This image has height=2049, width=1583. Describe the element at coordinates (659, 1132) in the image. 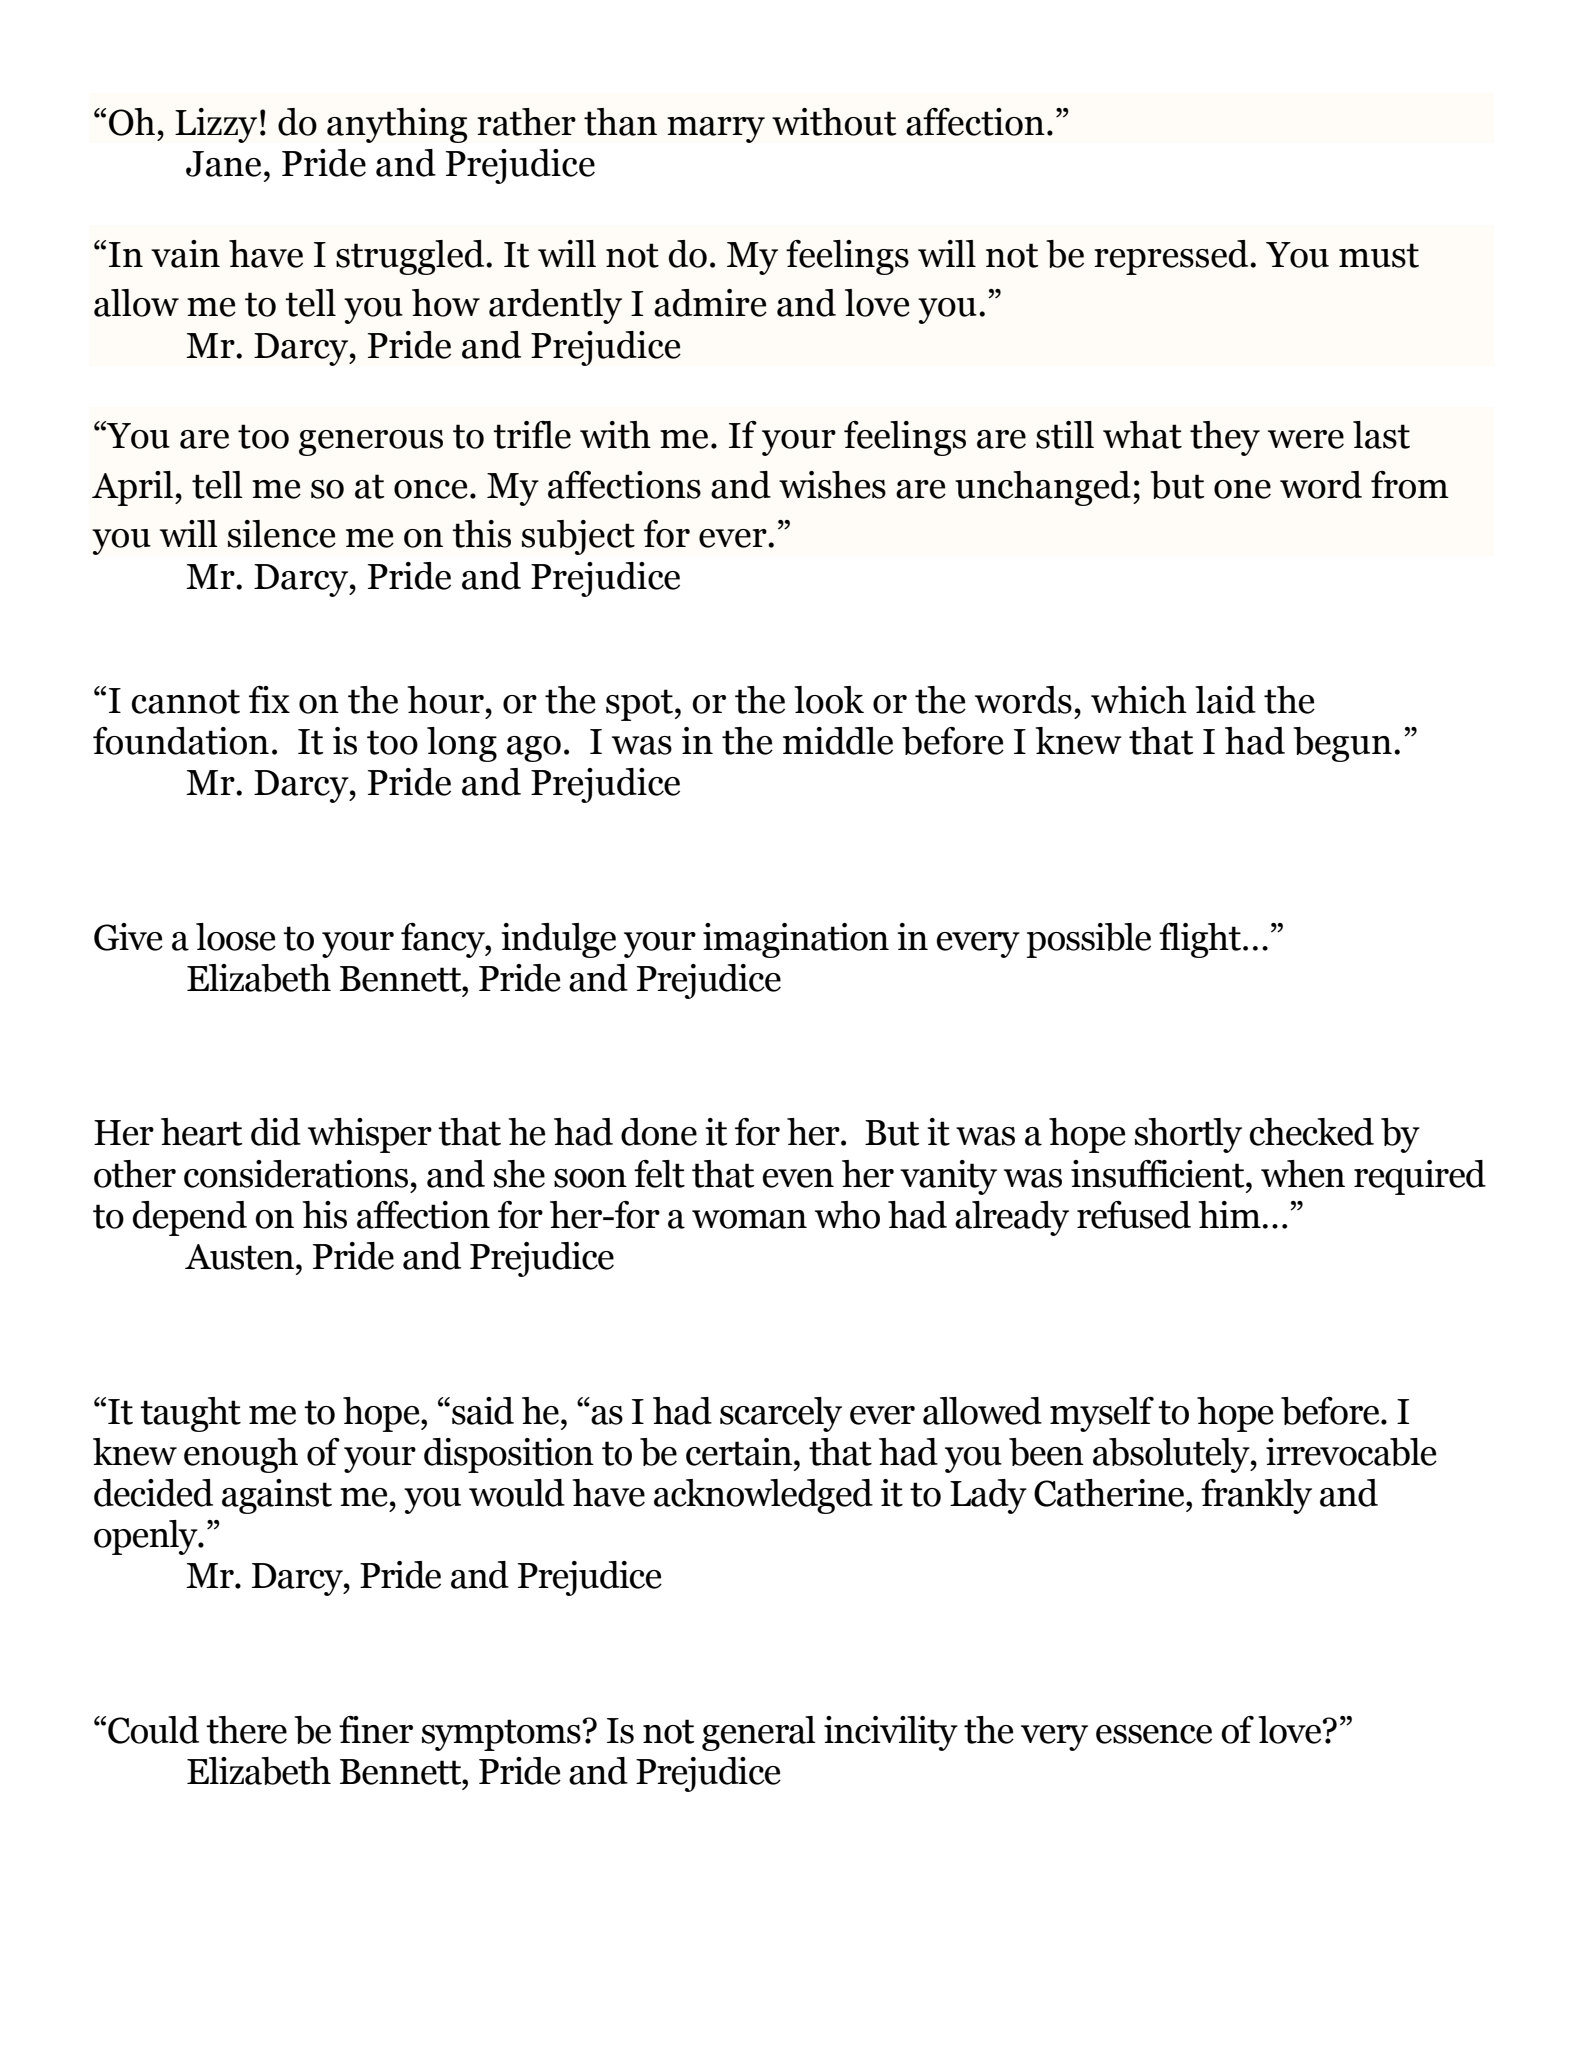

I see `done` at that location.
